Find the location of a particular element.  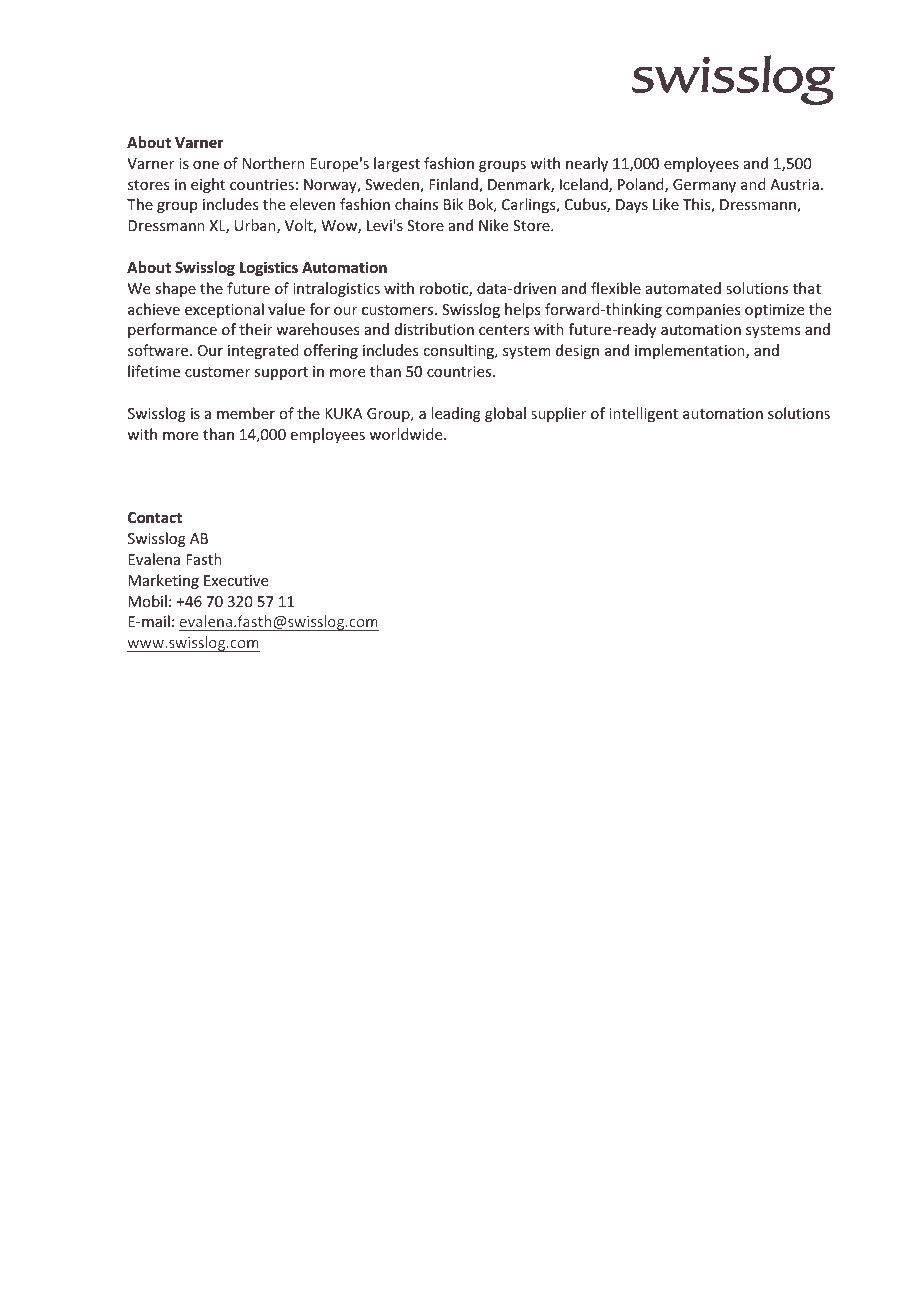

Germany is located at coordinates (704, 186).
